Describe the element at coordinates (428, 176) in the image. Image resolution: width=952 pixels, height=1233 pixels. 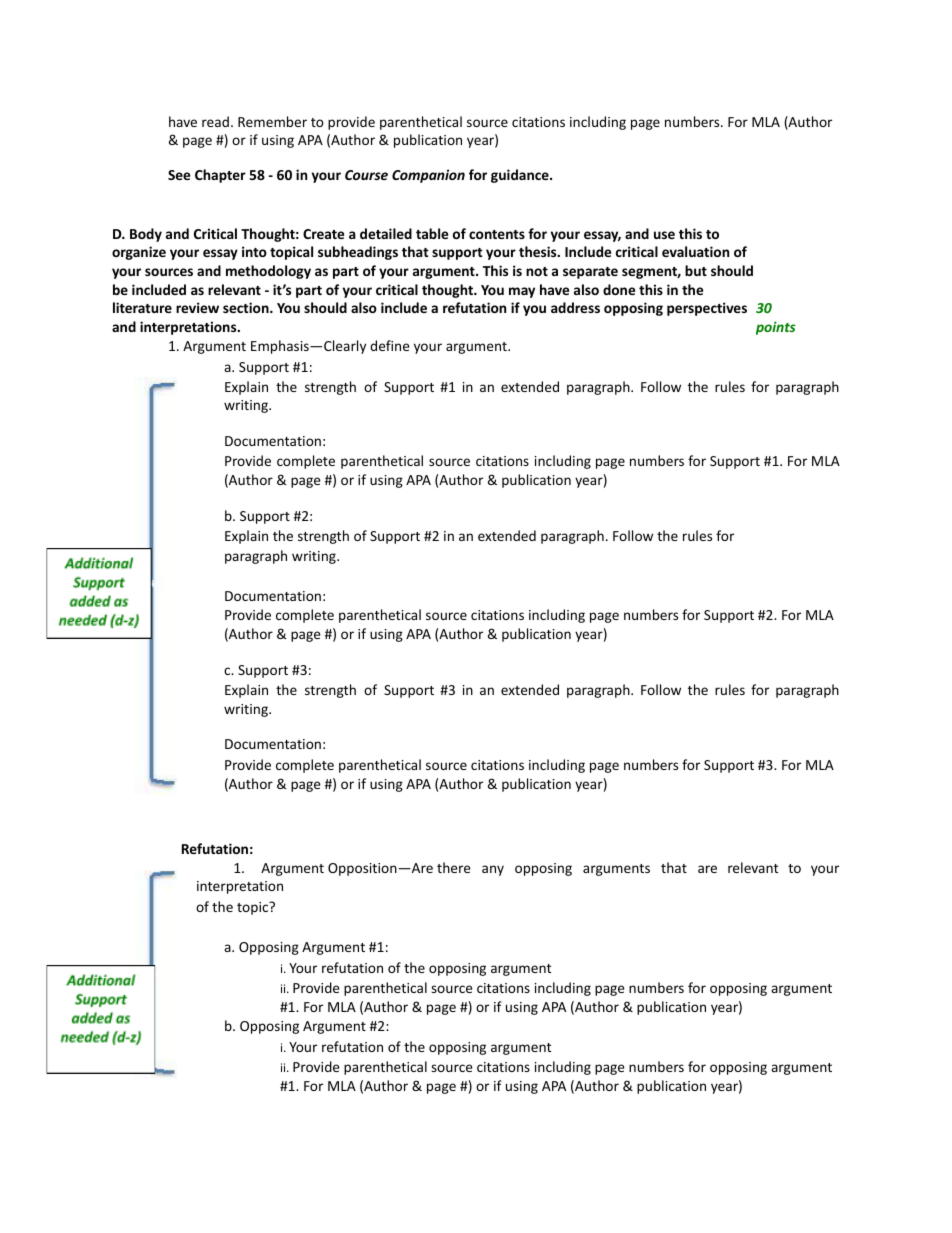
I see `Companion` at that location.
